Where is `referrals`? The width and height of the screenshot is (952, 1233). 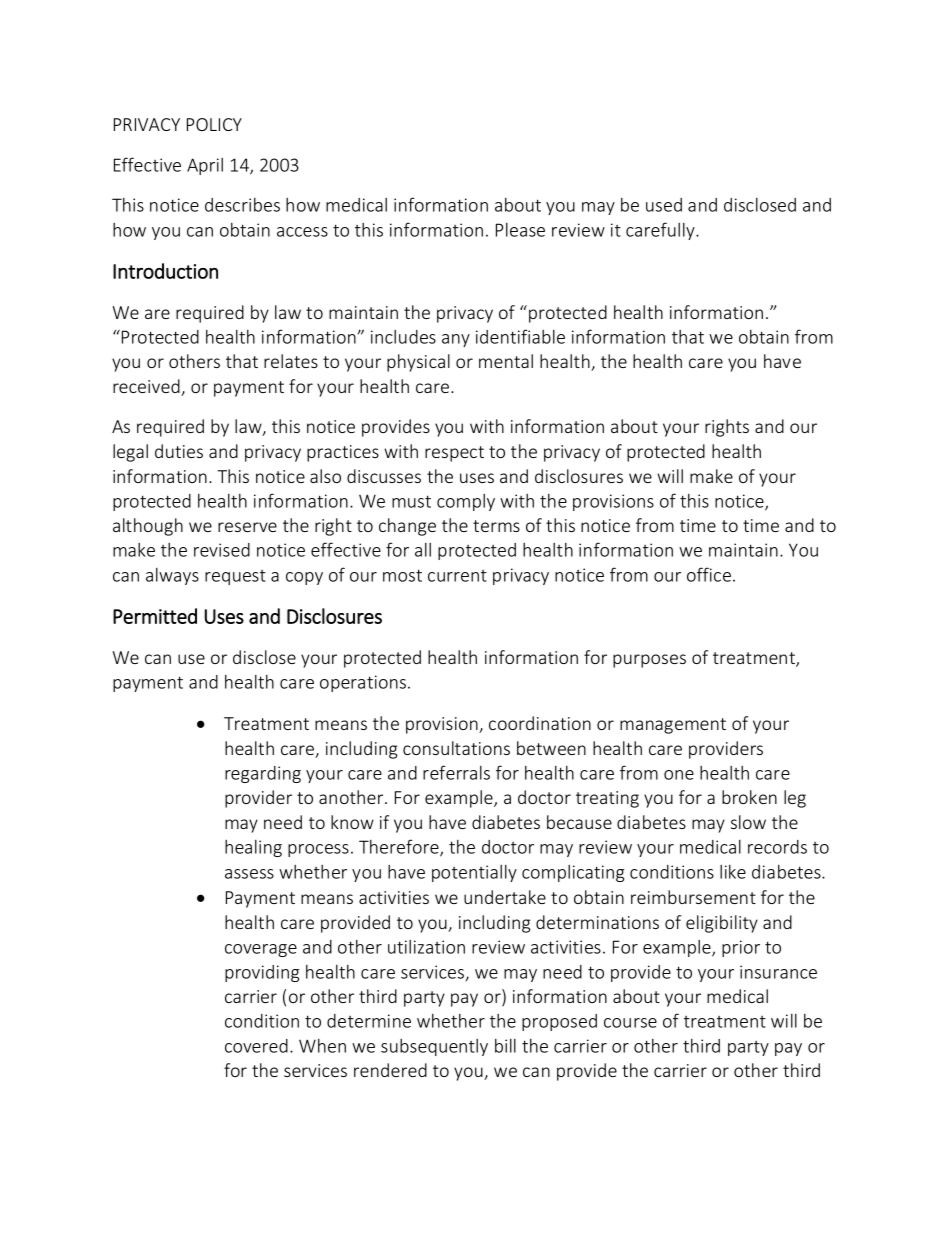
referrals is located at coordinates (456, 772).
